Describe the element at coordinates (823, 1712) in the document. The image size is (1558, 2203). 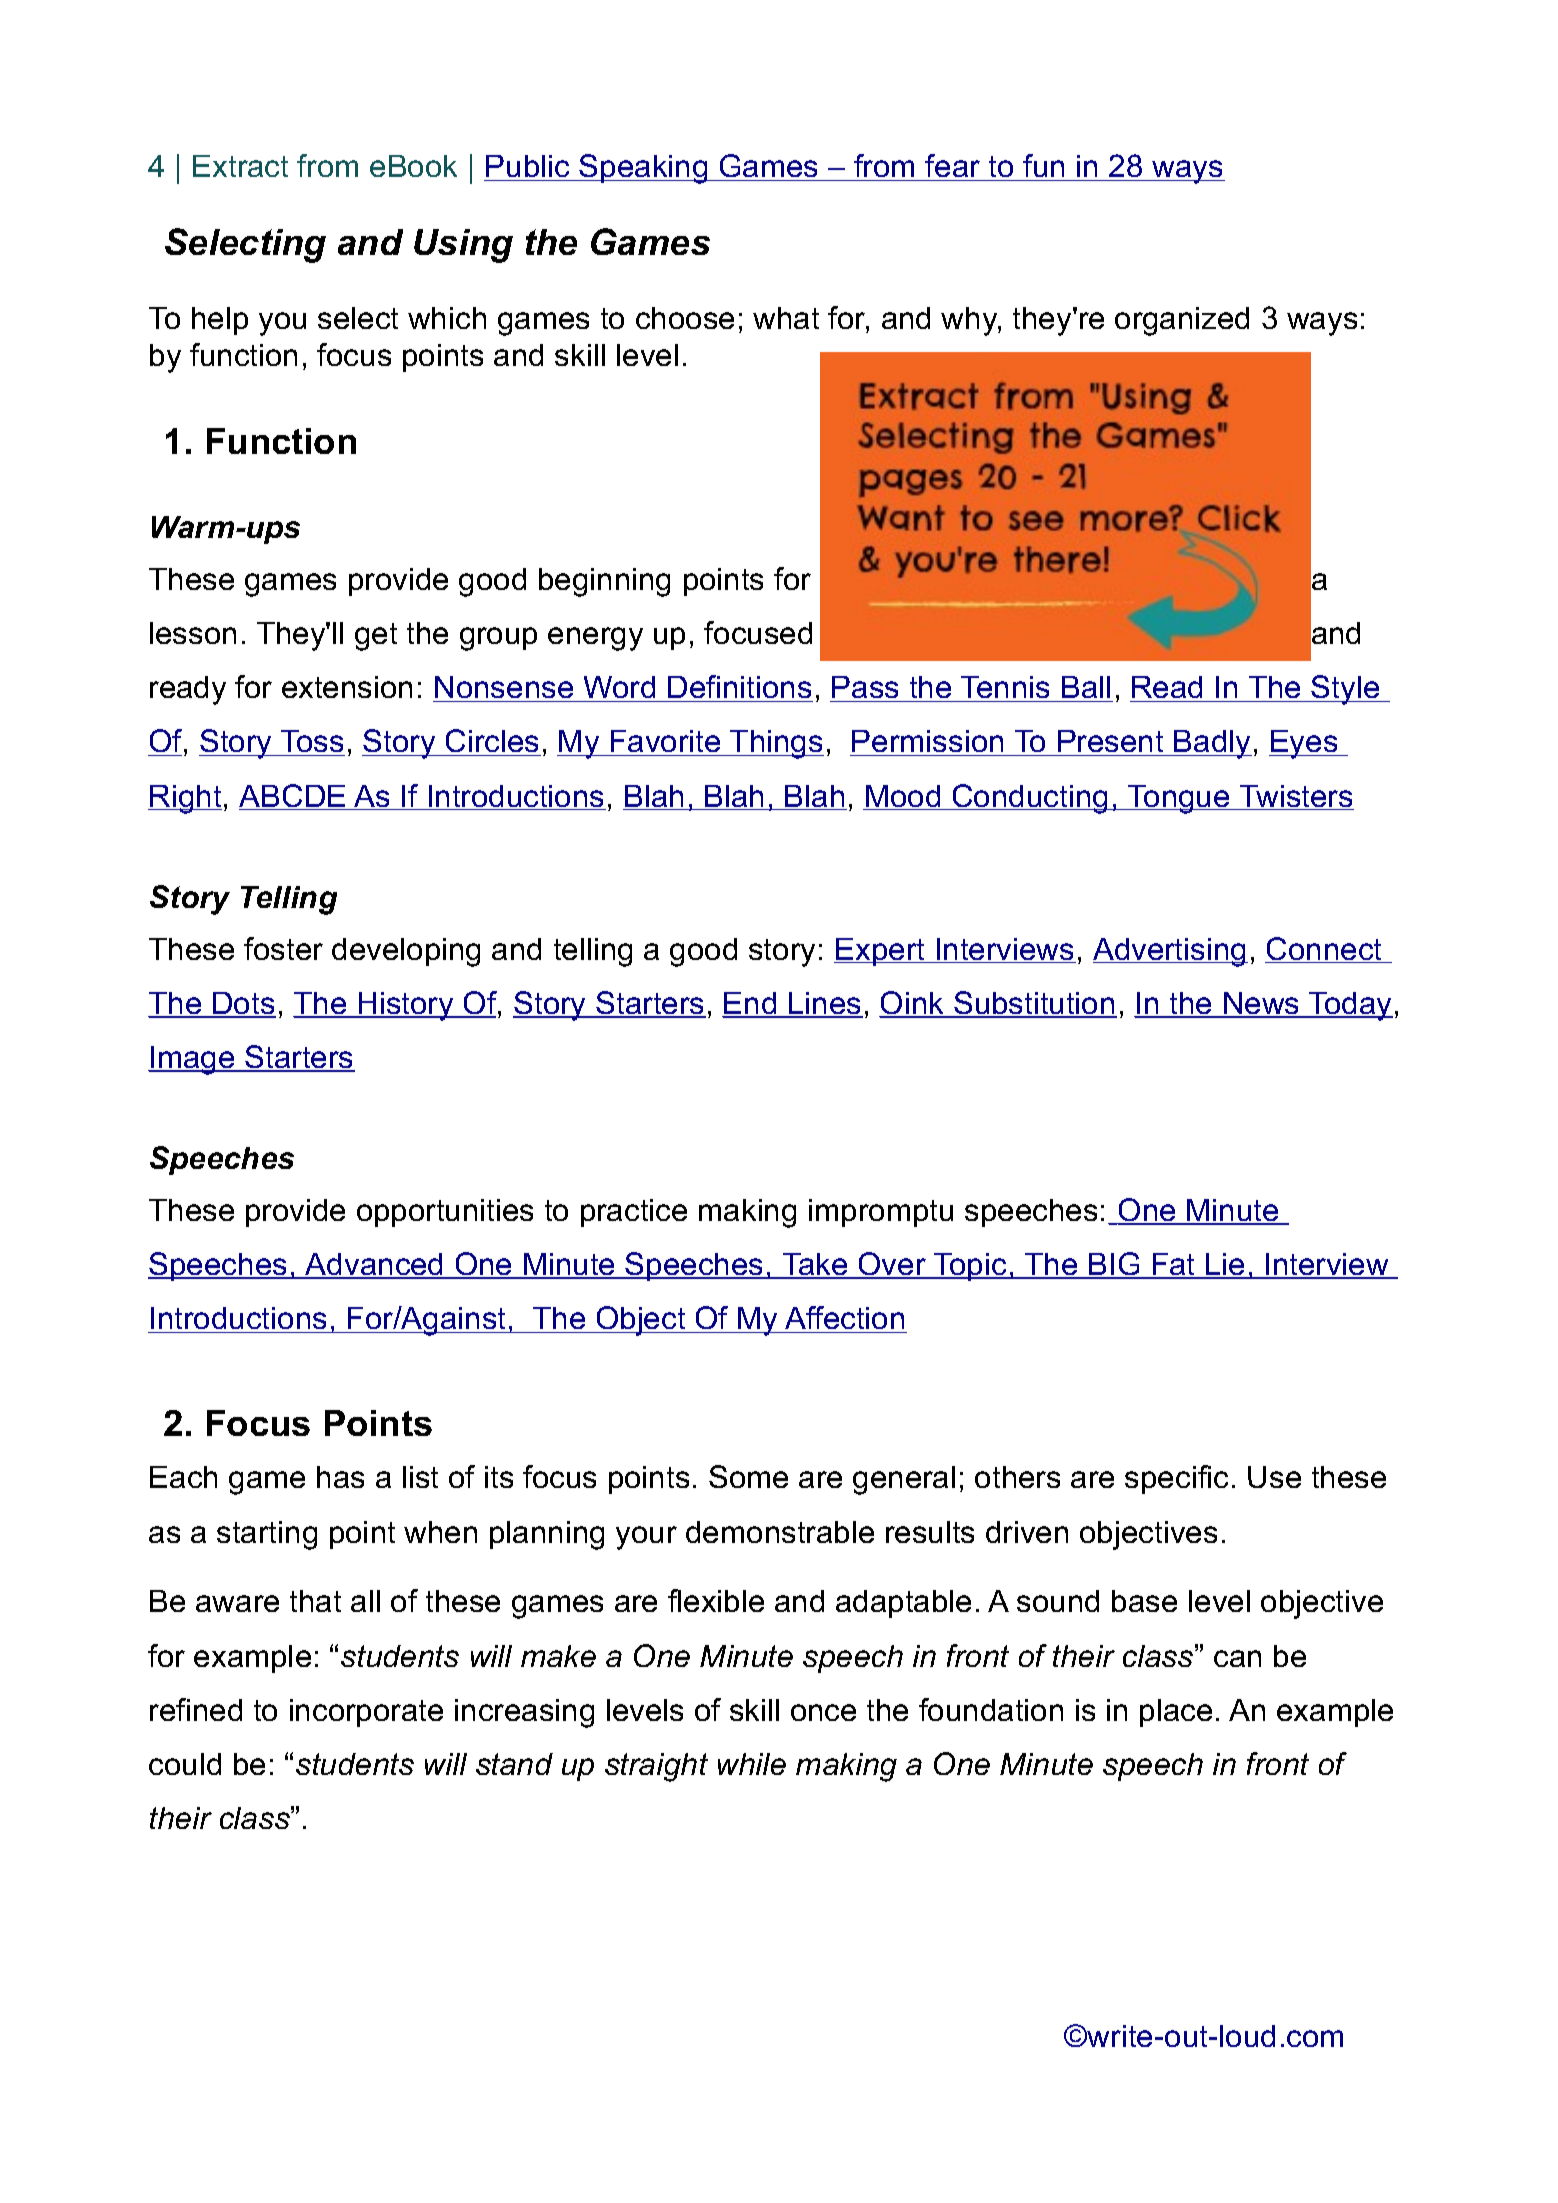
I see `once` at that location.
